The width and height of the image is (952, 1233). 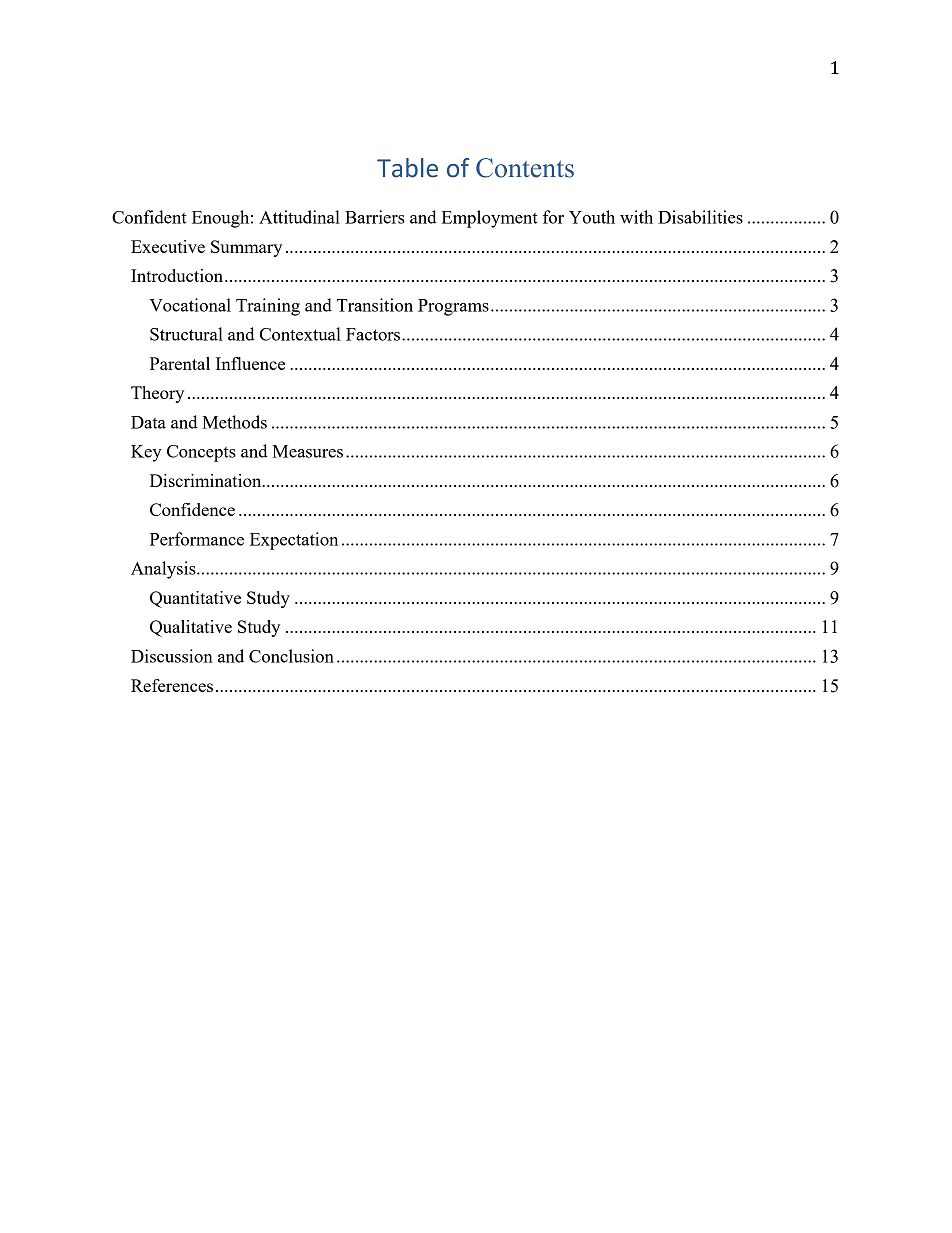 I want to click on Youth, so click(x=592, y=217).
